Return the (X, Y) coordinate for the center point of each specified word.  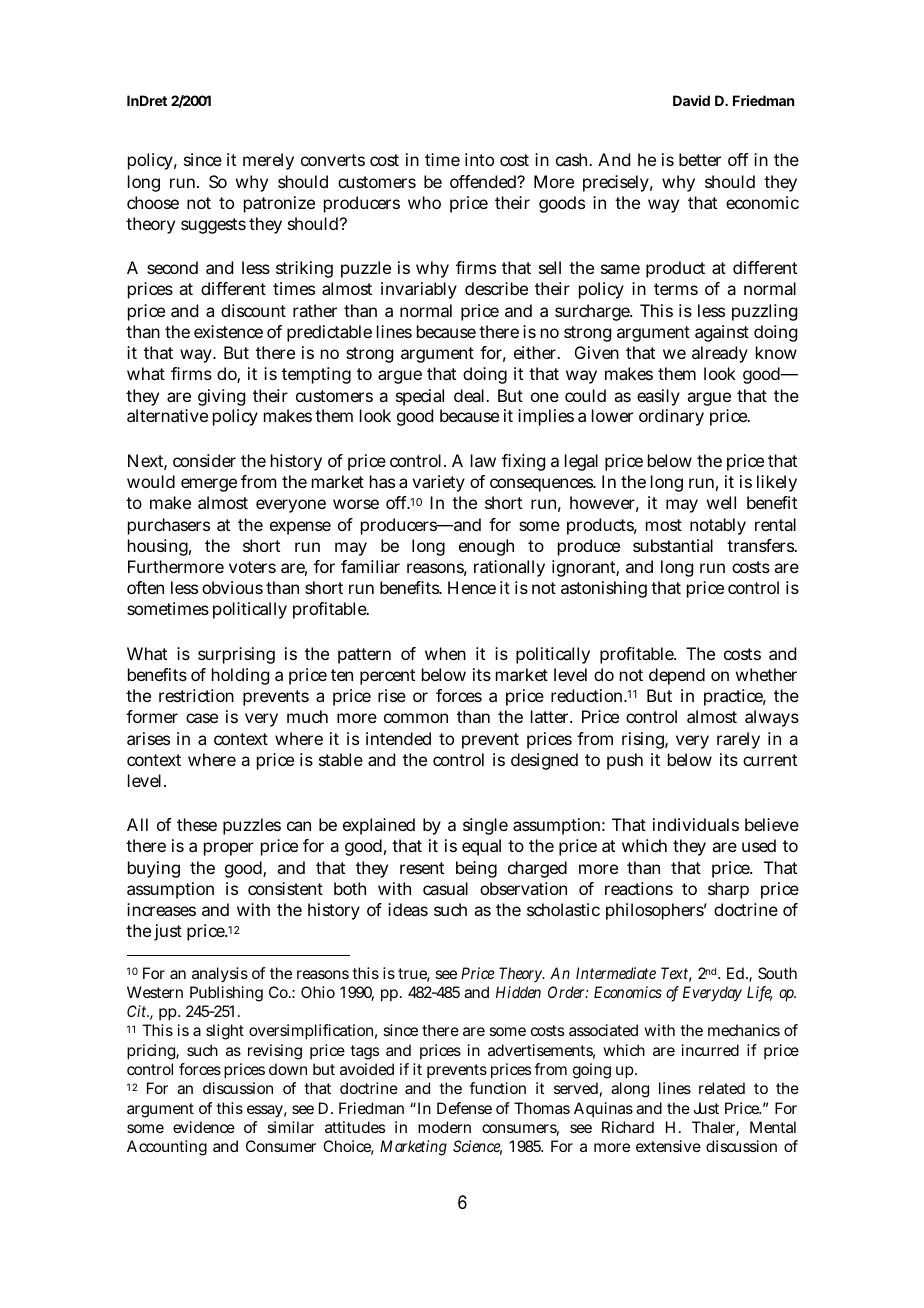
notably (718, 526)
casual (445, 888)
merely (268, 161)
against (722, 333)
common (416, 718)
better (700, 159)
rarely (738, 740)
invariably (419, 290)
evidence (204, 1127)
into (479, 159)
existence (228, 331)
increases (161, 909)
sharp (728, 890)
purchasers (169, 526)
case (202, 718)
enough (486, 547)
